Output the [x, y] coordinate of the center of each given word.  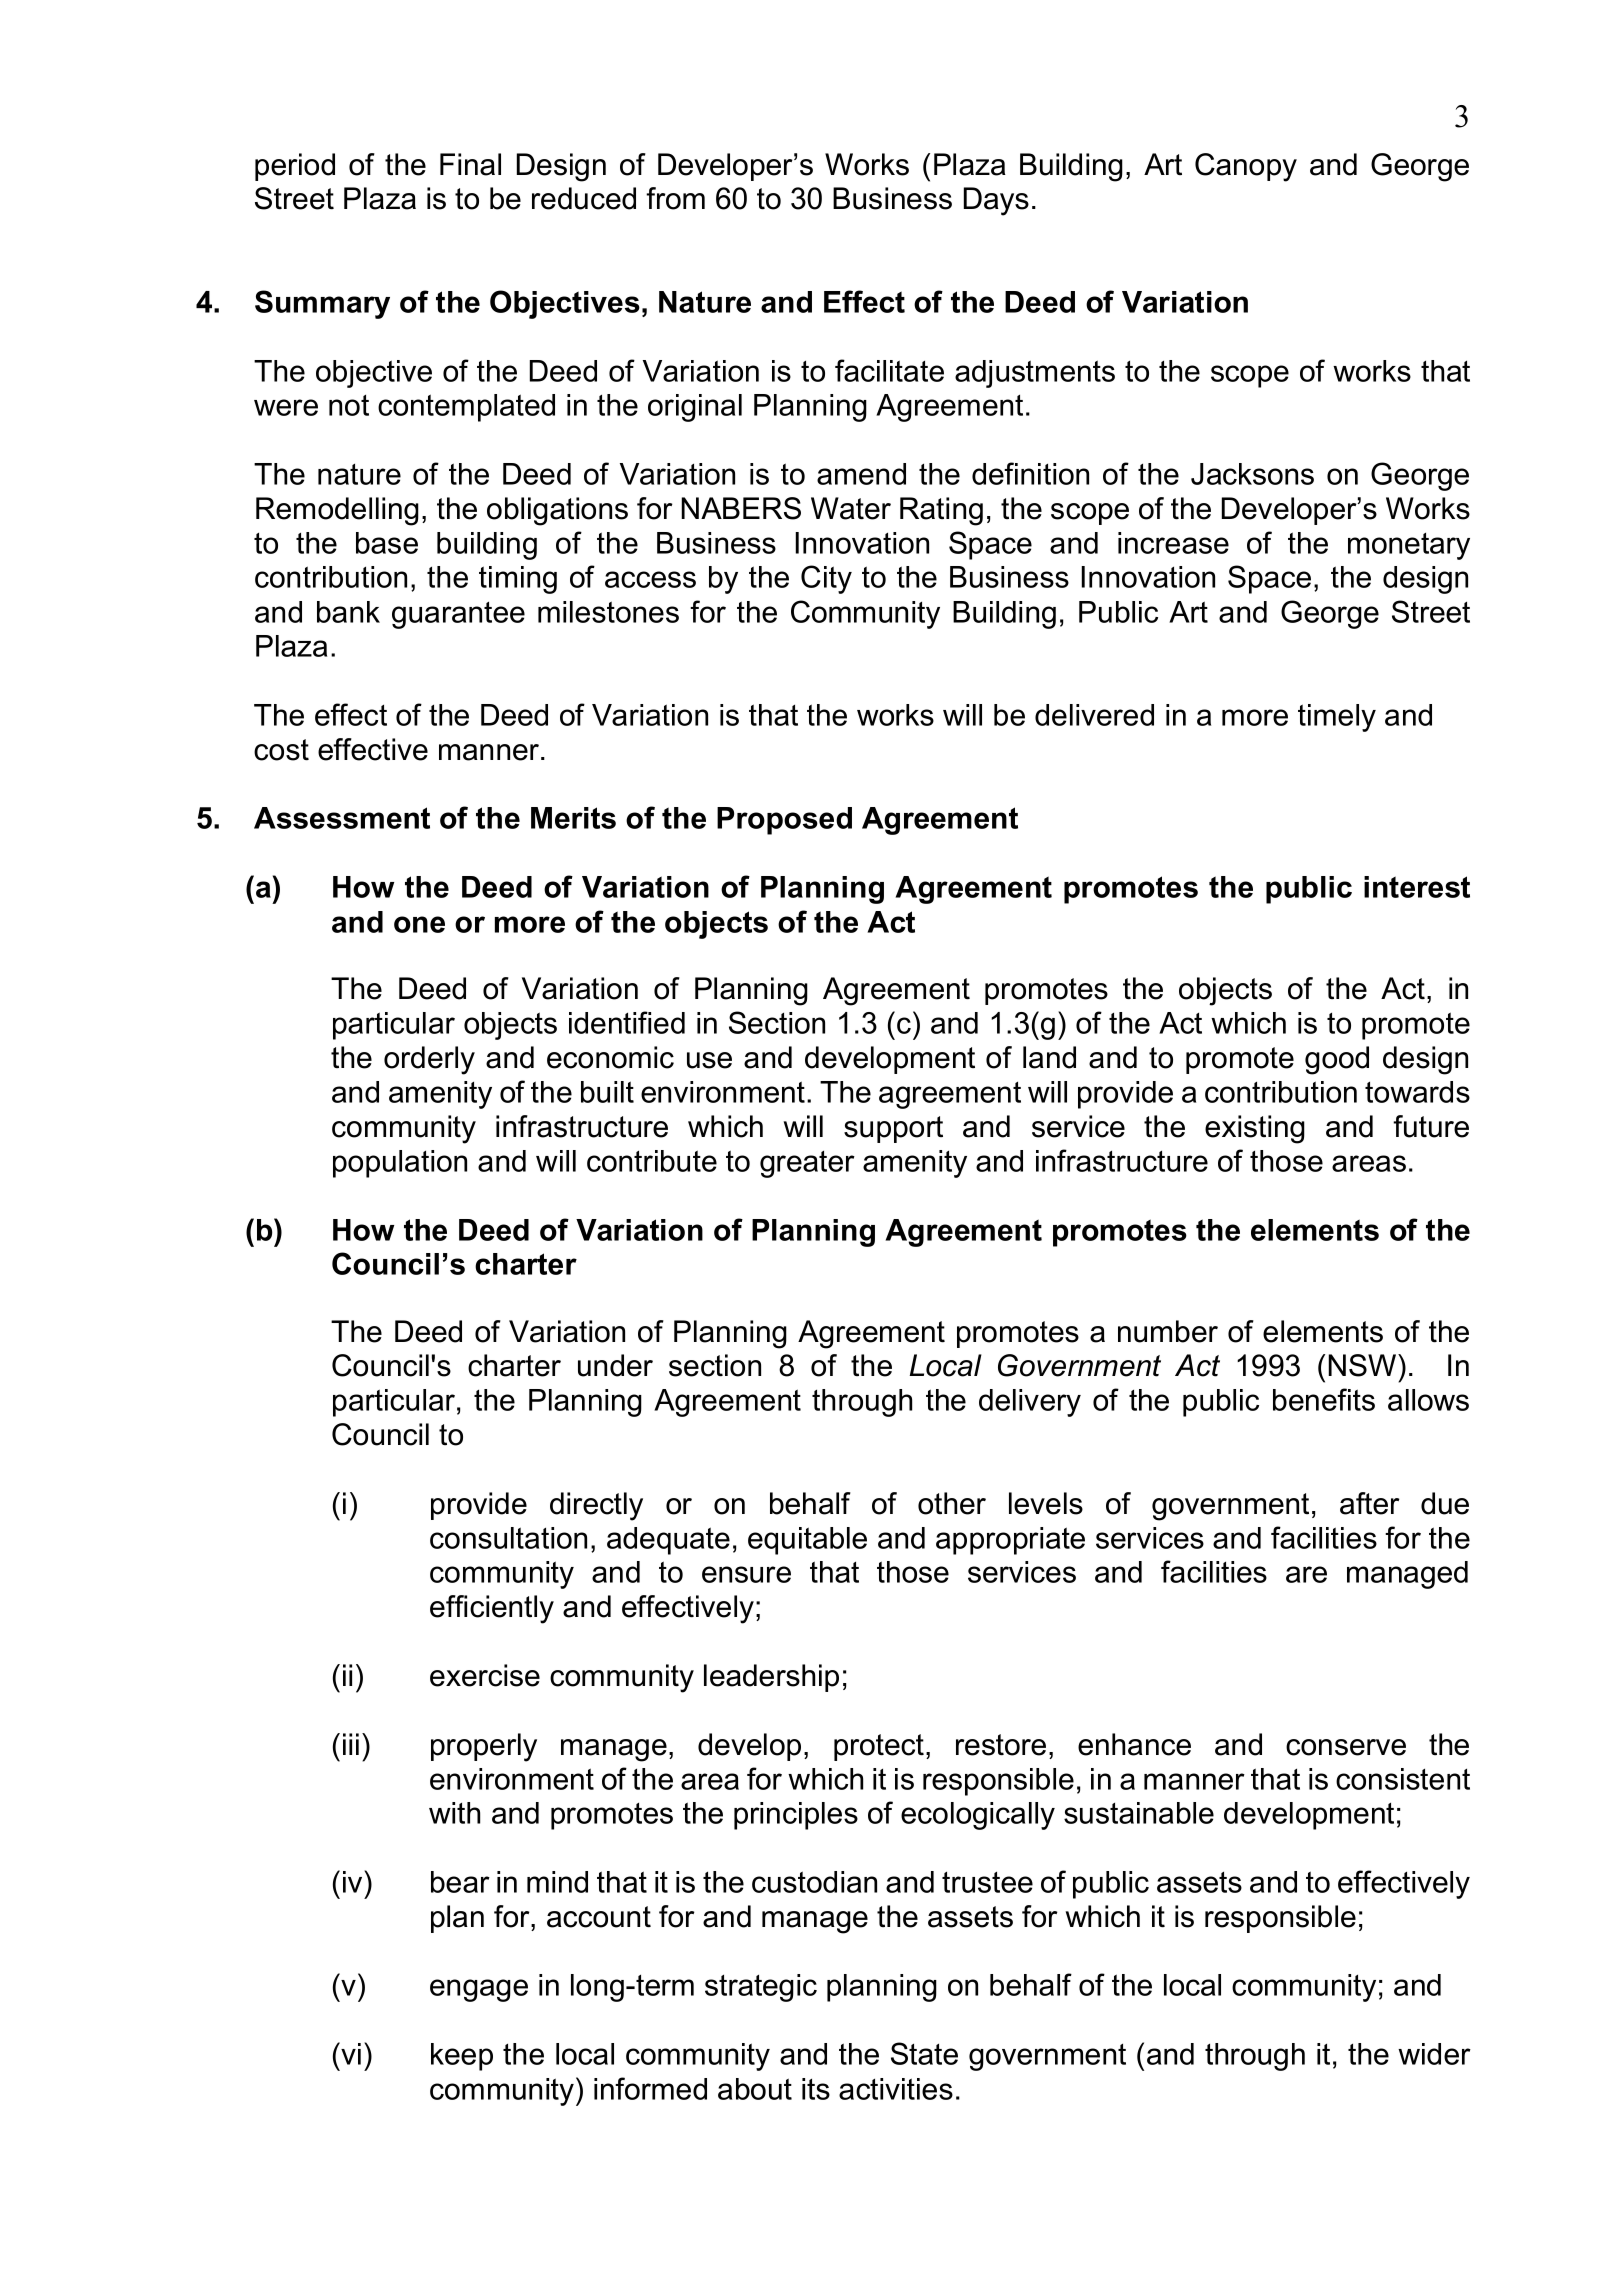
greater [807, 1164]
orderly [429, 1060]
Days [996, 201]
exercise [485, 1675]
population [400, 1164]
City [826, 579]
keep [462, 2057]
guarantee [458, 615]
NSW [1363, 1365]
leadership [771, 1678]
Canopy [1246, 167]
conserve [1346, 1747]
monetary [1409, 546]
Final [470, 164]
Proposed [784, 821]
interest [1417, 887]
